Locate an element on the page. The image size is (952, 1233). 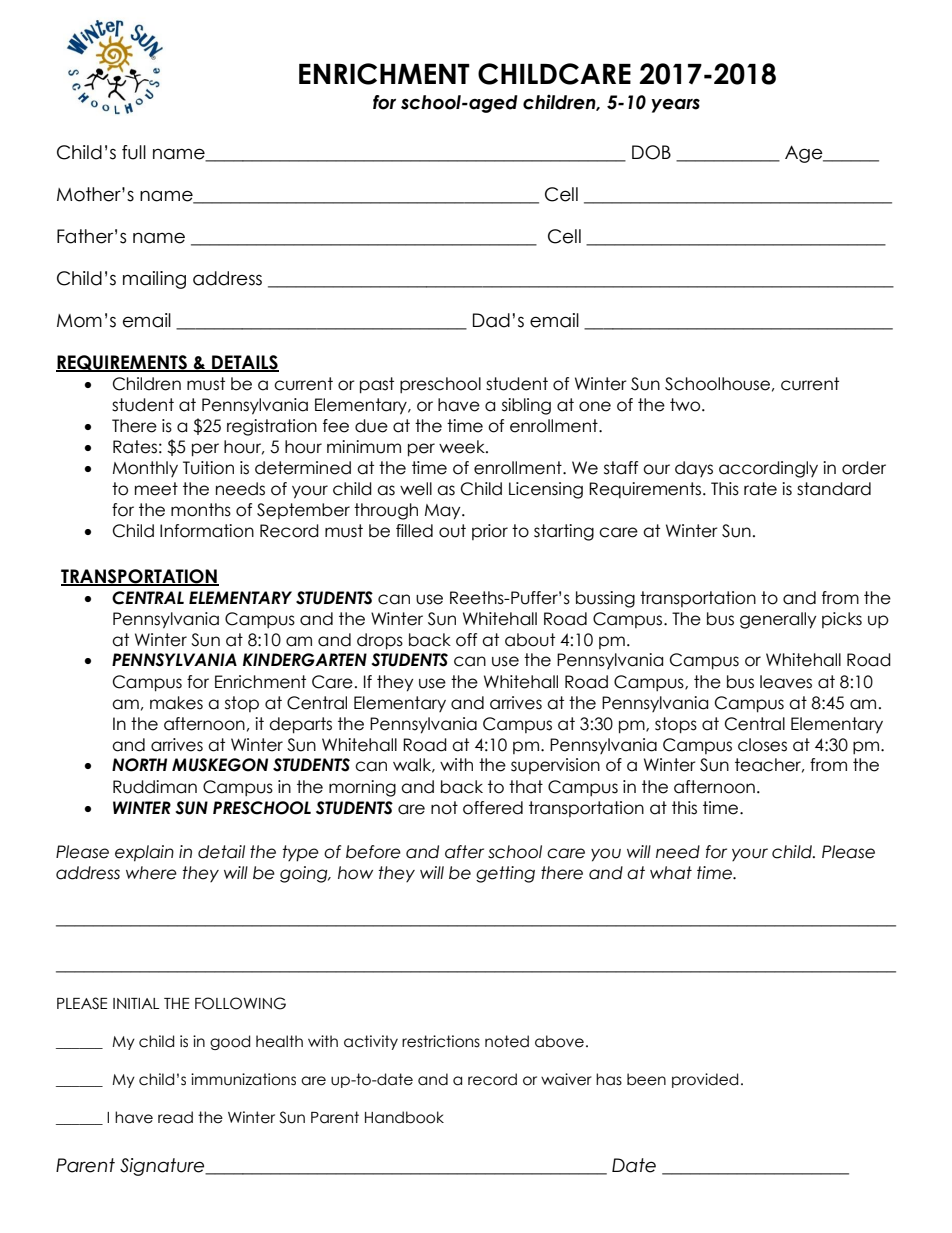
years is located at coordinates (675, 105).
